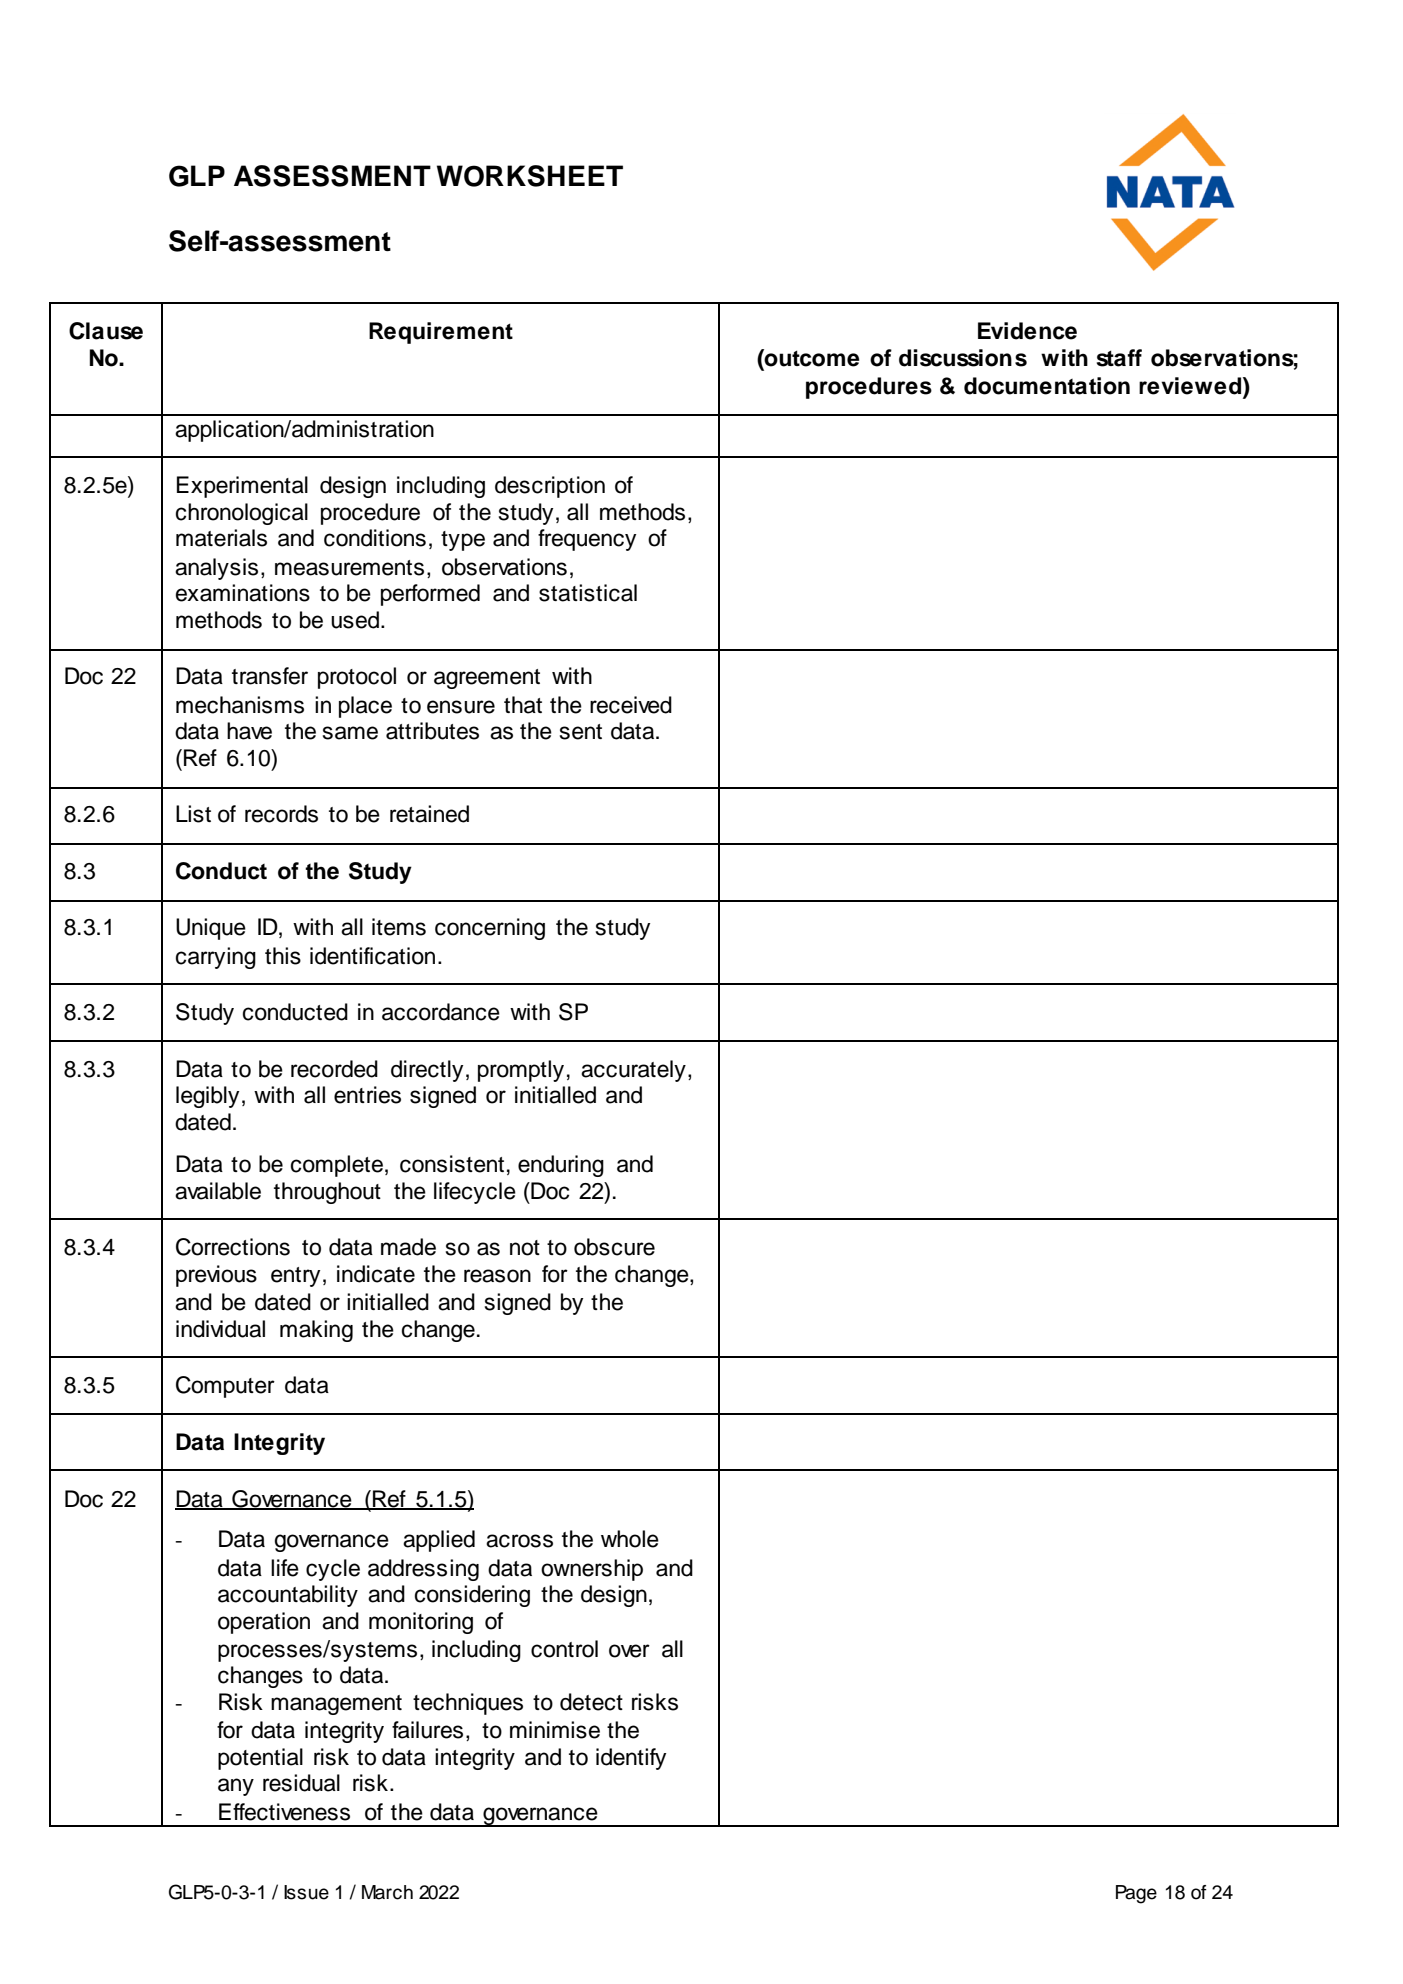 This document has width=1403, height=1984. What do you see at coordinates (614, 1247) in the document?
I see `obscure` at bounding box center [614, 1247].
